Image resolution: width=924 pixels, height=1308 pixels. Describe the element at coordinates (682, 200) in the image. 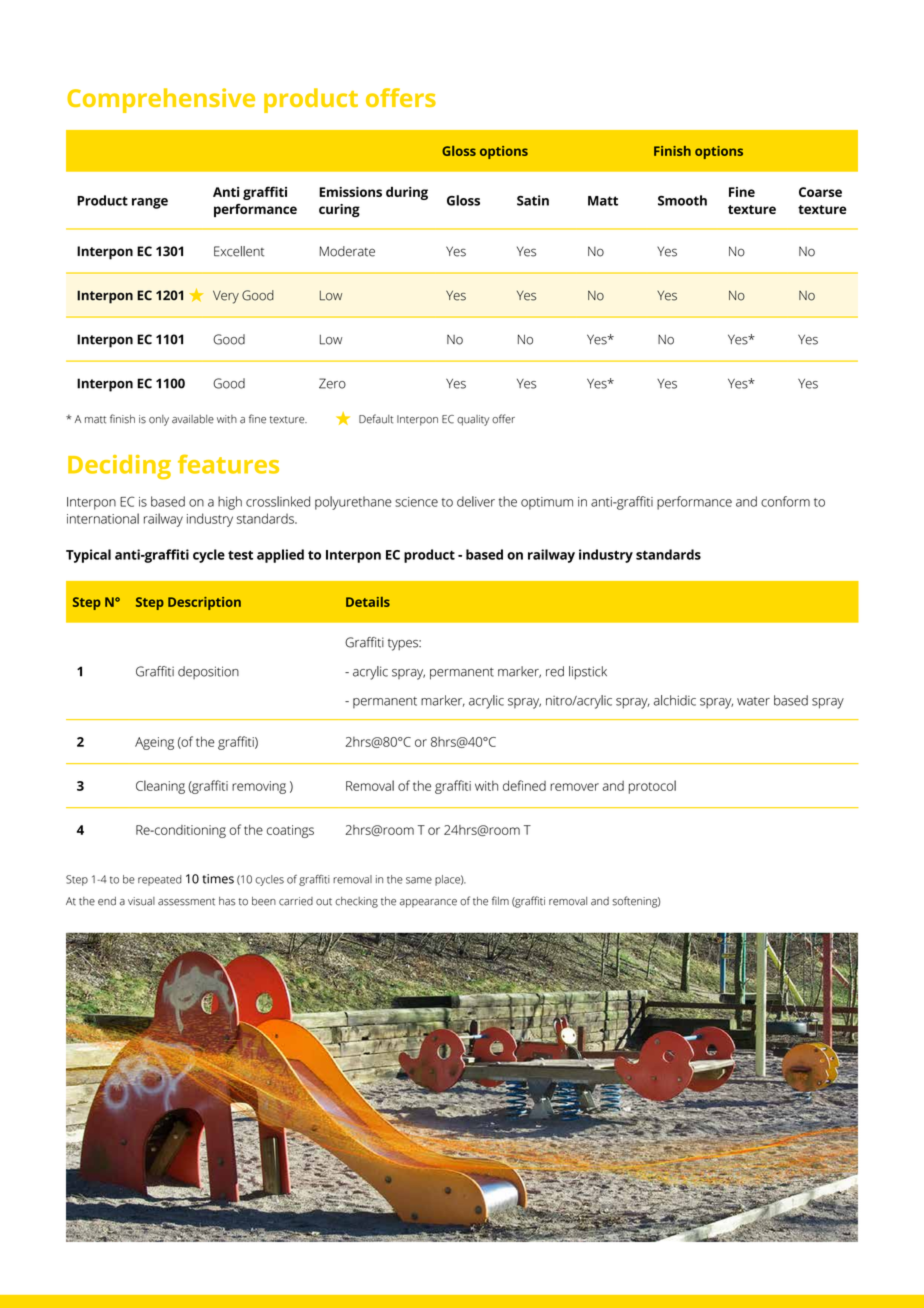

I see `Smooth` at that location.
